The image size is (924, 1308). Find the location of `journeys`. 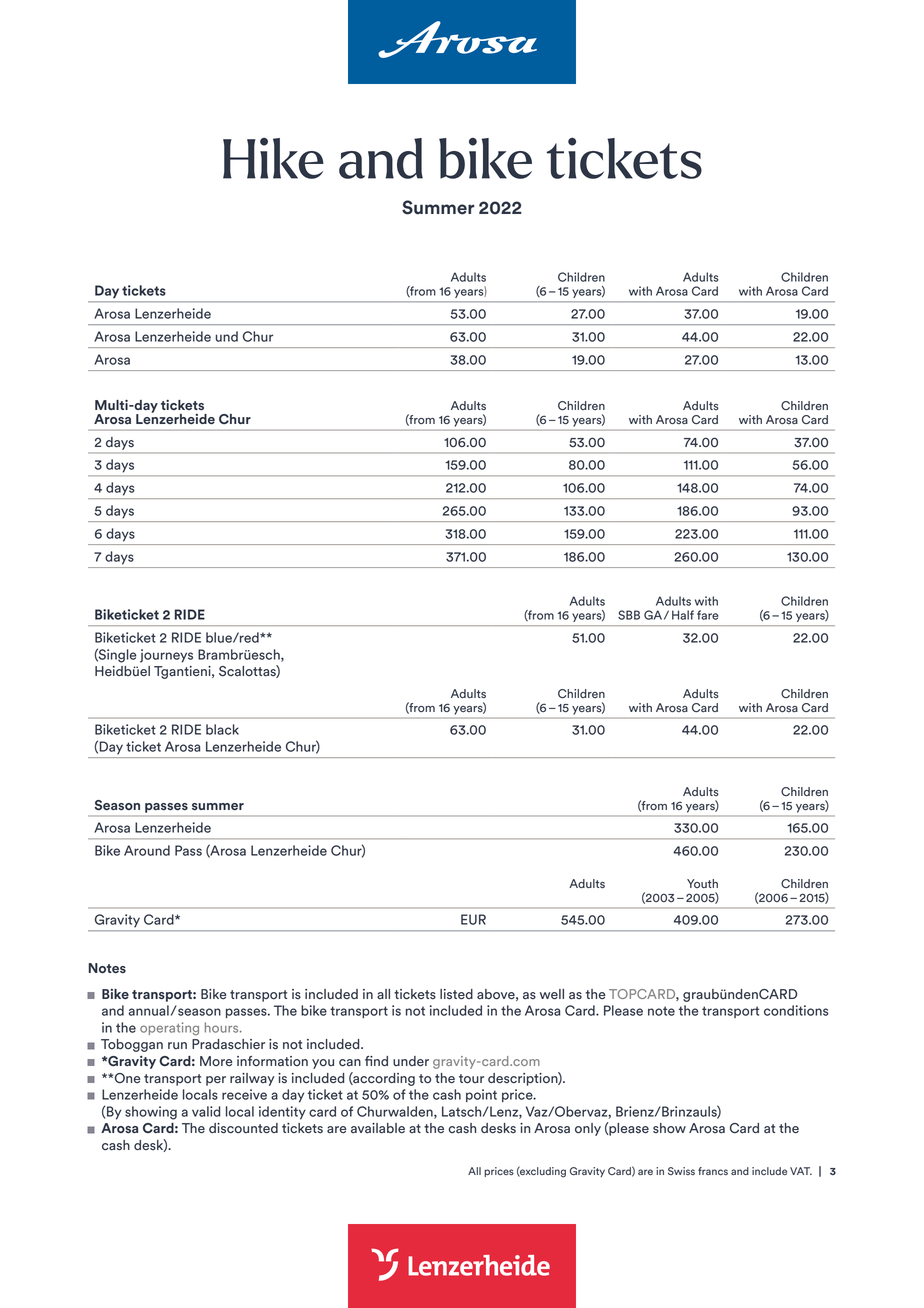

journeys is located at coordinates (166, 656).
